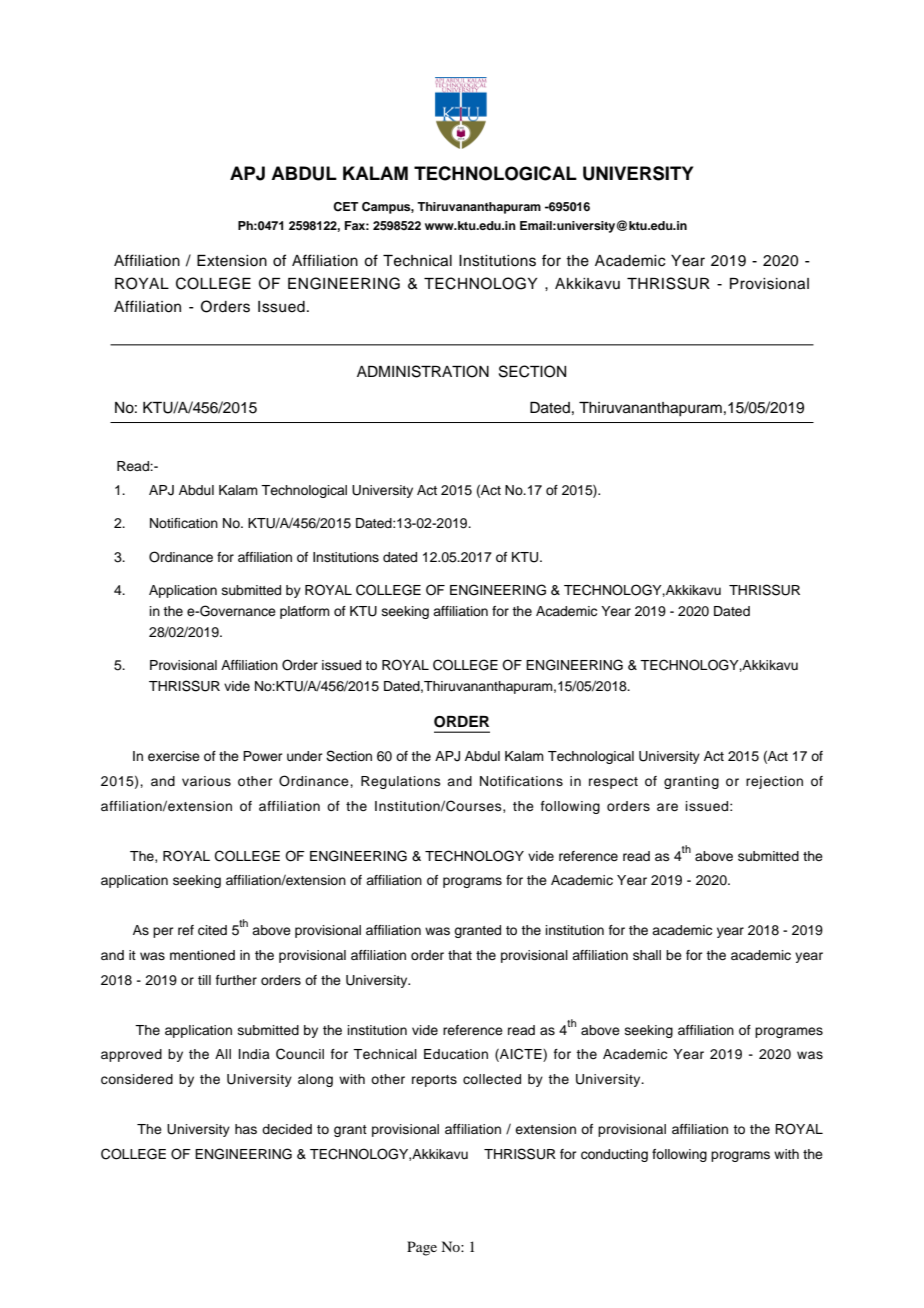 The image size is (924, 1308). I want to click on till, so click(204, 980).
